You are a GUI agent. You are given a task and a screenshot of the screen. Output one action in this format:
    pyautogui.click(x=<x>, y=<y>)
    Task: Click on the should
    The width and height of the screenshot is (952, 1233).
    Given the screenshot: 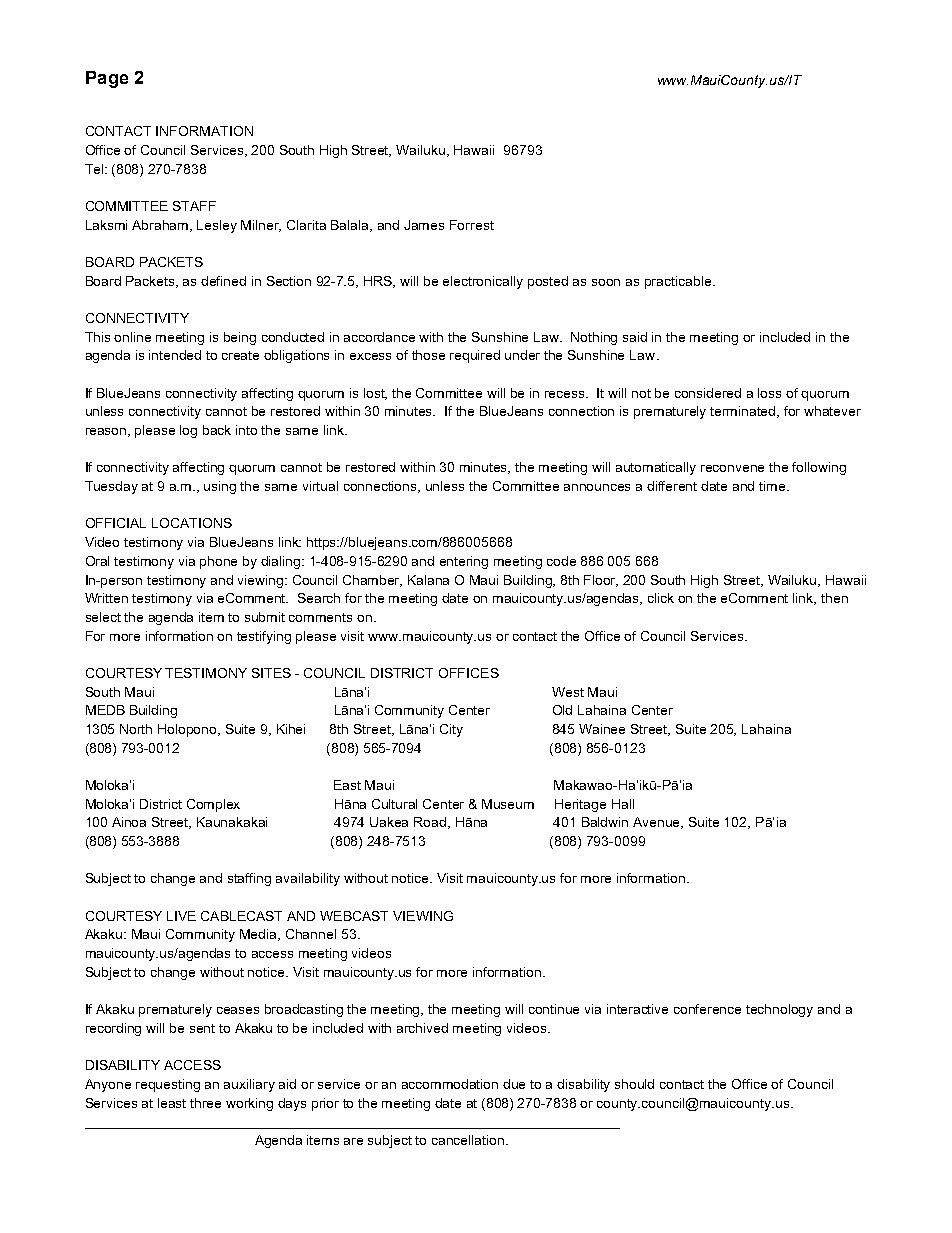 What is the action you would take?
    pyautogui.click(x=634, y=1084)
